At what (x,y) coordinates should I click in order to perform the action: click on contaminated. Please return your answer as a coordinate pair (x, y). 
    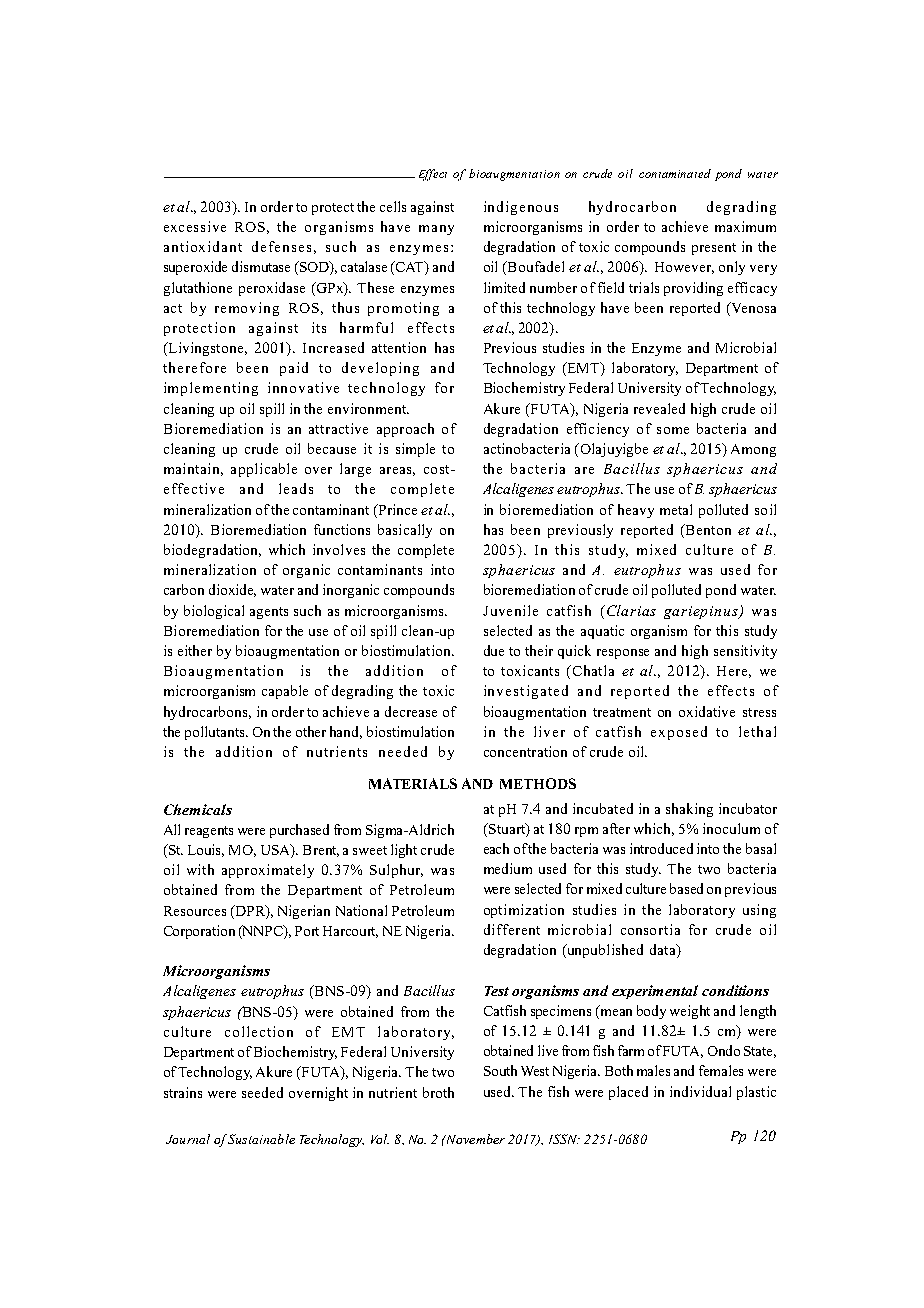
    Looking at the image, I should click on (675, 173).
